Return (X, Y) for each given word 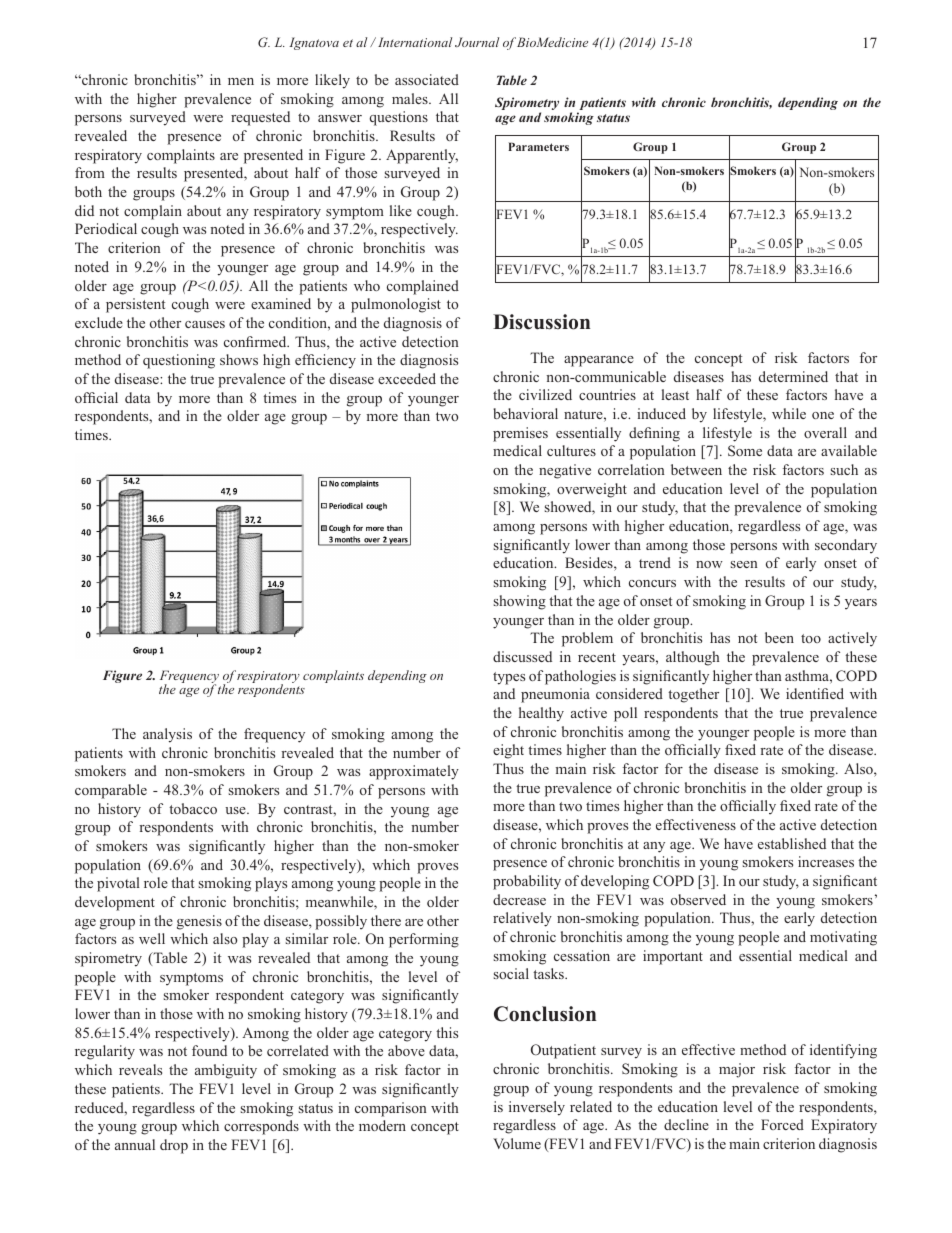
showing (520, 602)
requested (260, 118)
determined (793, 376)
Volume (517, 1143)
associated (427, 79)
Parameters (538, 146)
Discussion (541, 322)
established (792, 843)
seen (744, 564)
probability (527, 882)
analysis (167, 735)
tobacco (193, 808)
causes (205, 324)
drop (174, 1146)
